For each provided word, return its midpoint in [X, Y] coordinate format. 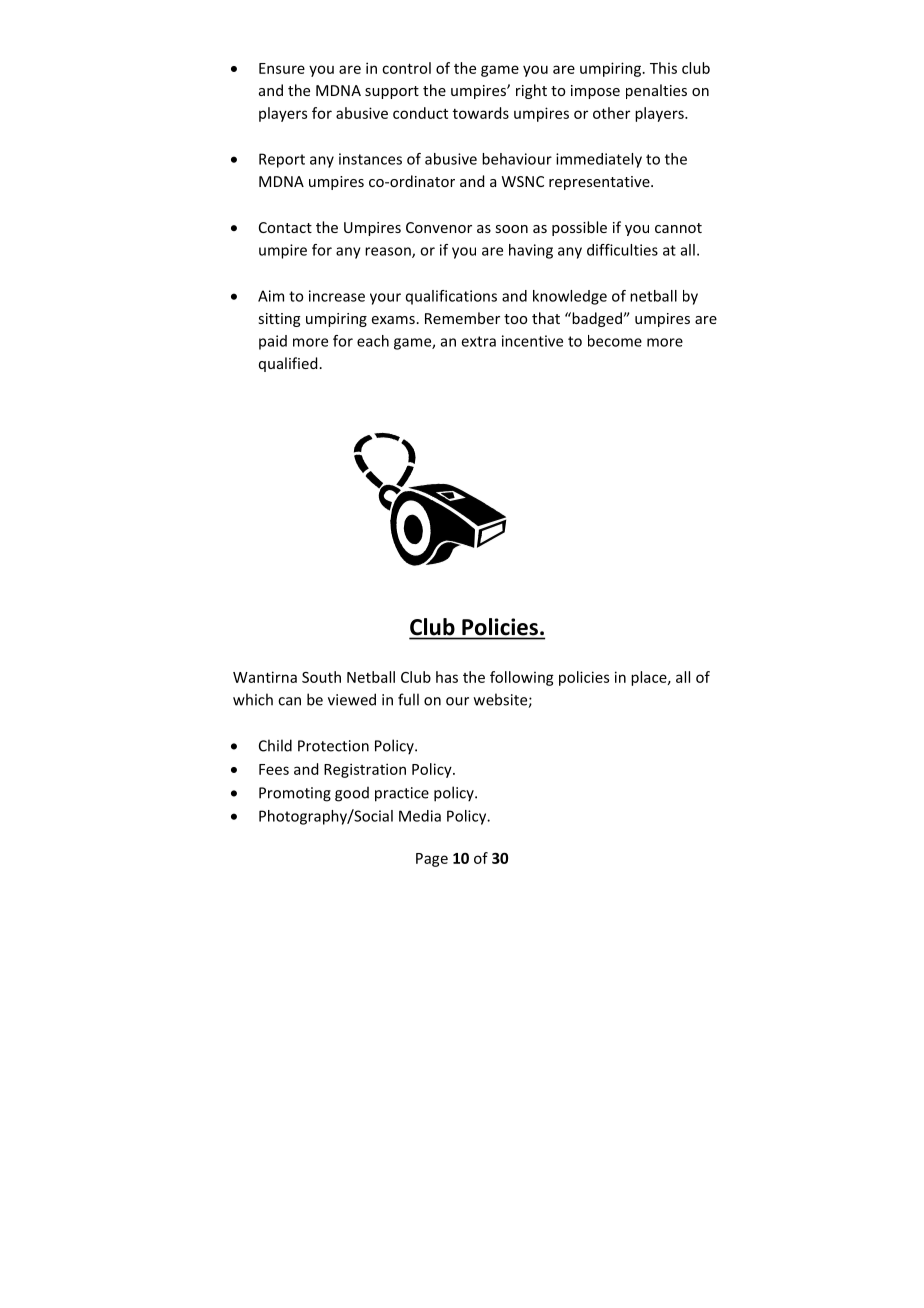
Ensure [282, 68]
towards [481, 113]
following [522, 678]
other [611, 113]
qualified [288, 364]
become [615, 341]
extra [479, 341]
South [321, 677]
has [447, 677]
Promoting [295, 794]
